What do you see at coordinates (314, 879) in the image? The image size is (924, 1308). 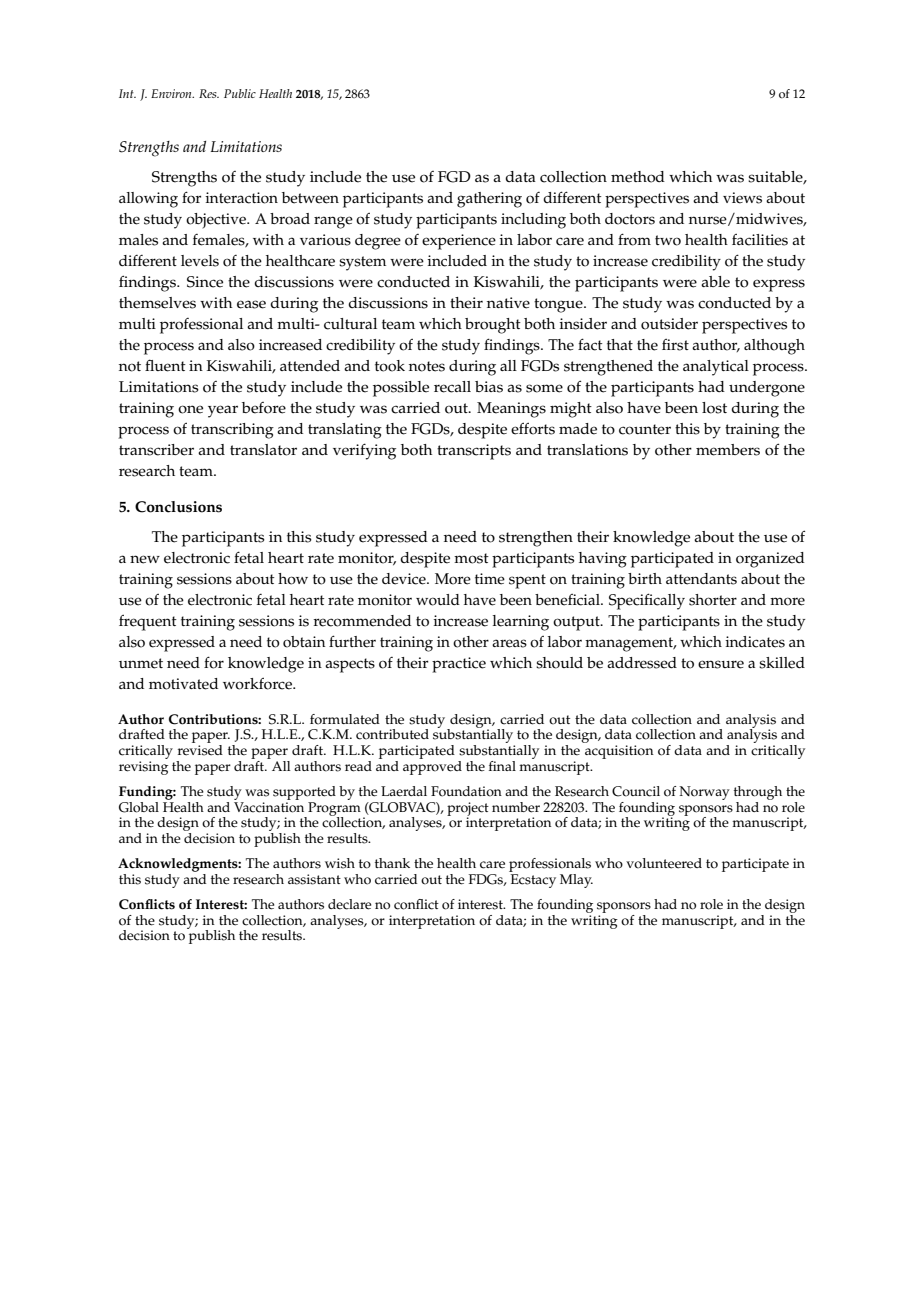 I see `assistant` at bounding box center [314, 879].
